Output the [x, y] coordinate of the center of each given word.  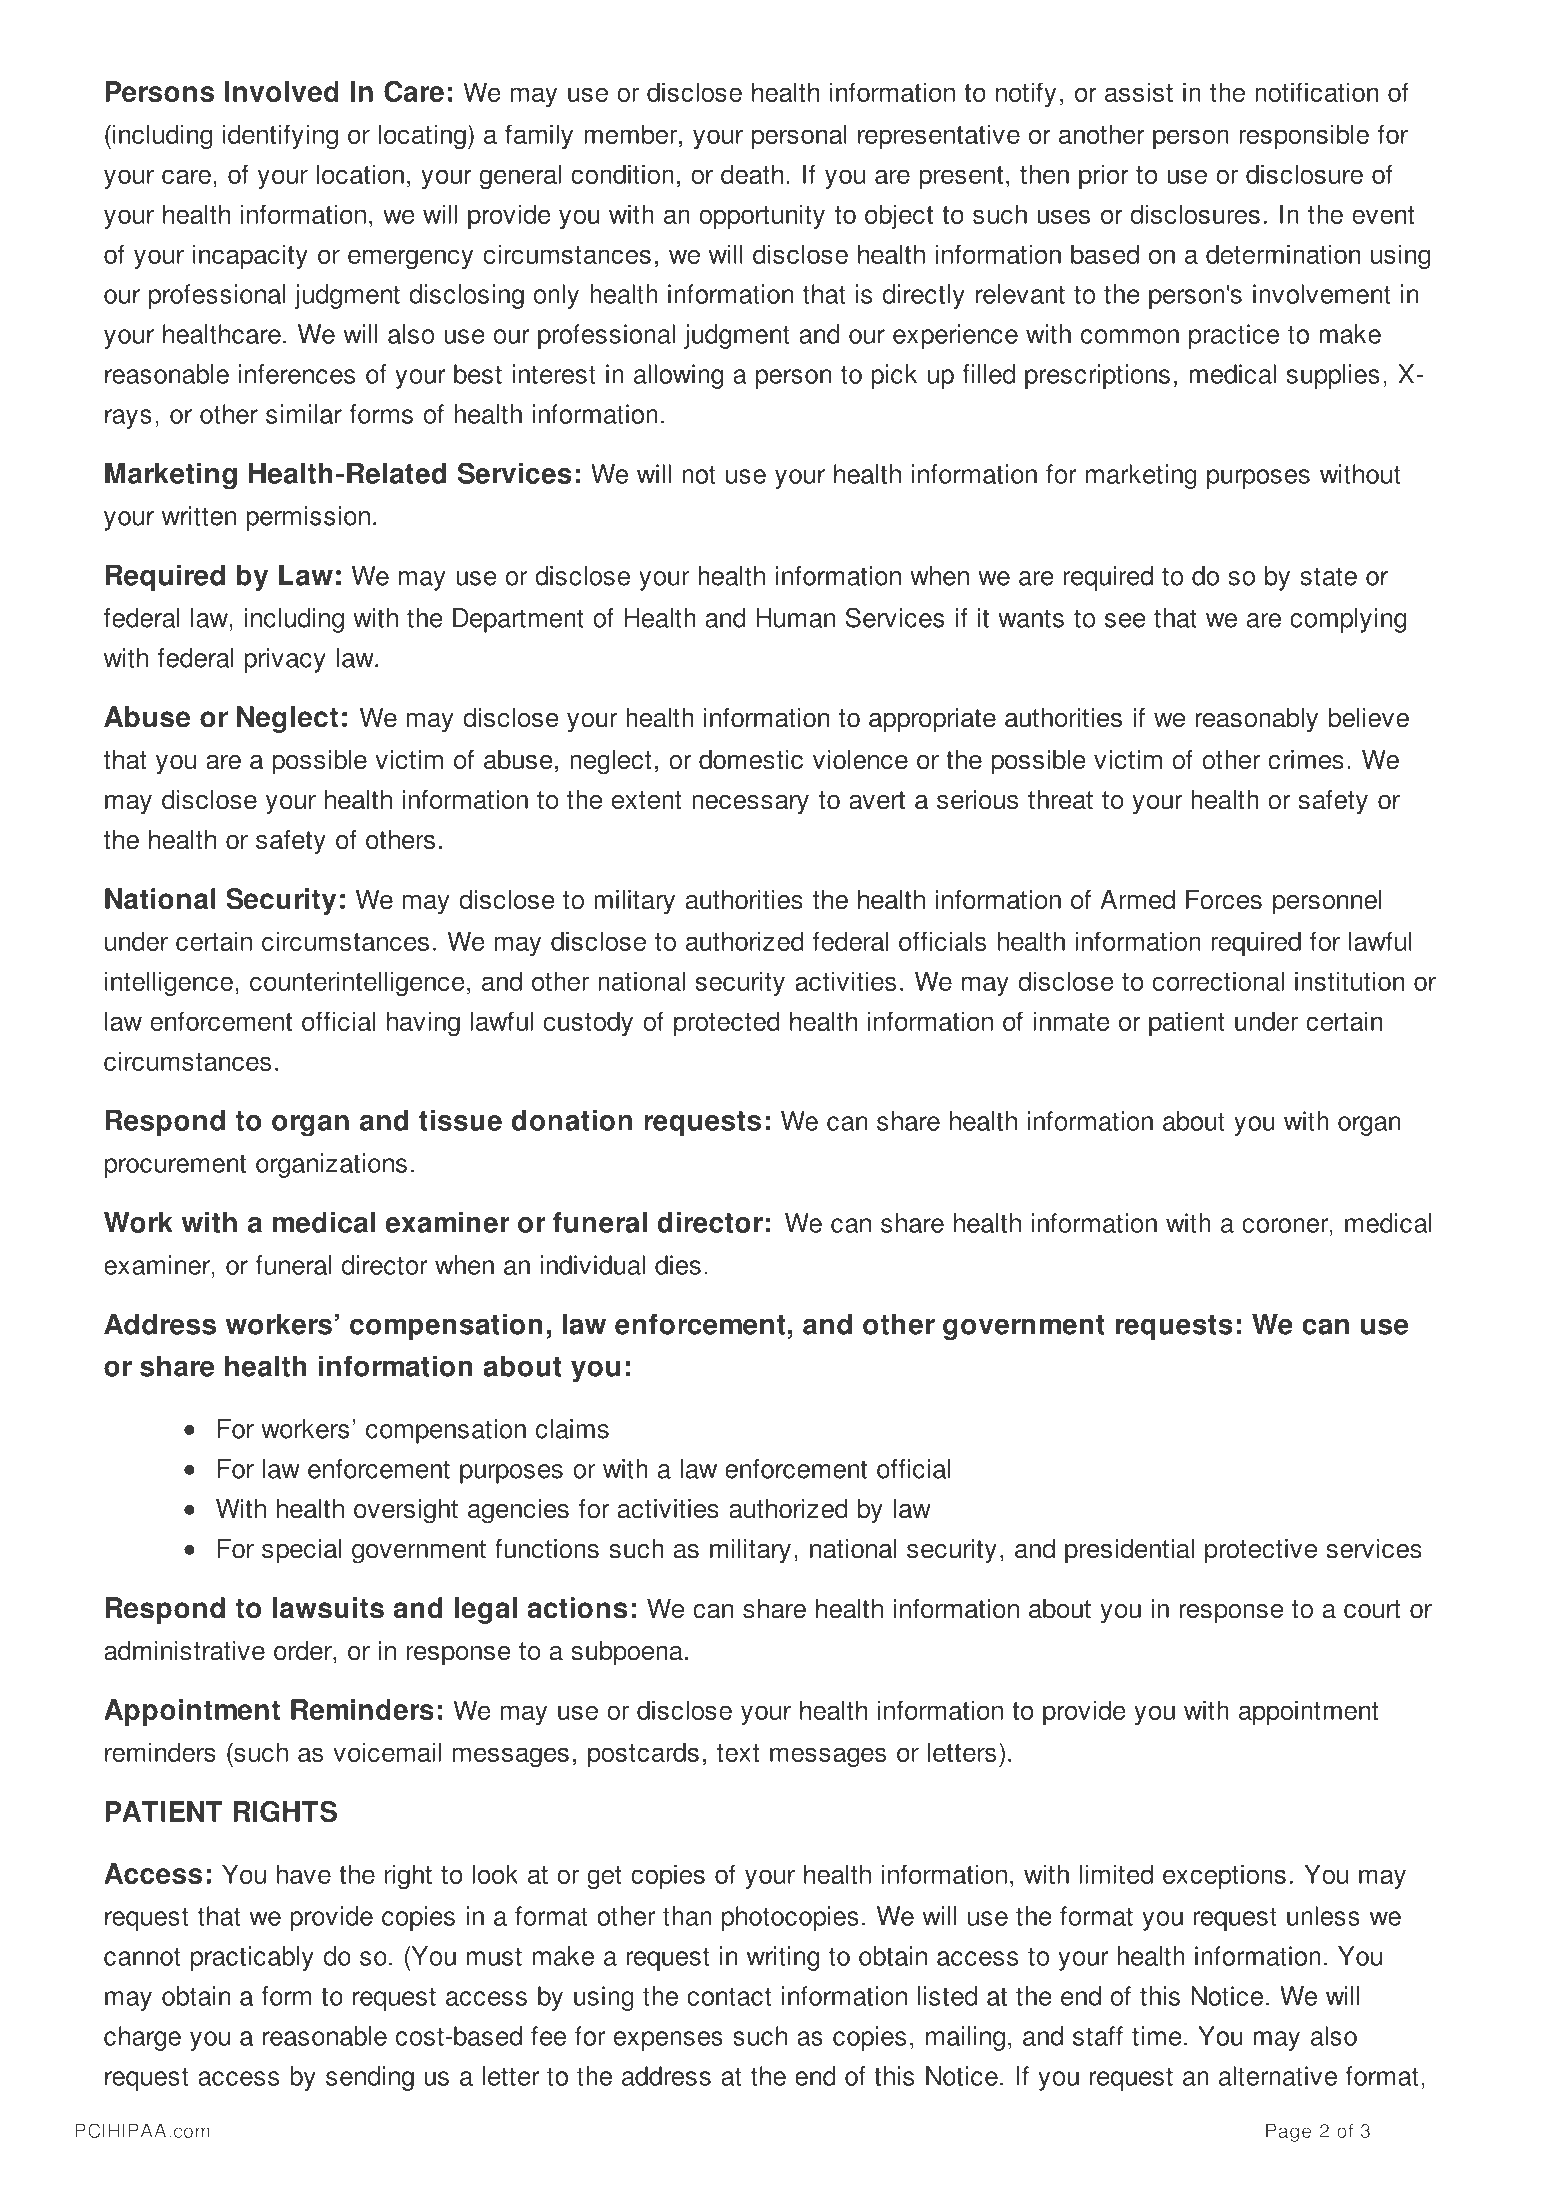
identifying [280, 136]
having [423, 1023]
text [738, 1753]
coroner [1286, 1225]
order [304, 1651]
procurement [175, 1166]
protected [727, 1023]
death [752, 174]
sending [370, 2078]
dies [678, 1265]
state [1328, 576]
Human [795, 618]
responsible [1304, 136]
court [1372, 1609]
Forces [1224, 900]
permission [308, 518]
